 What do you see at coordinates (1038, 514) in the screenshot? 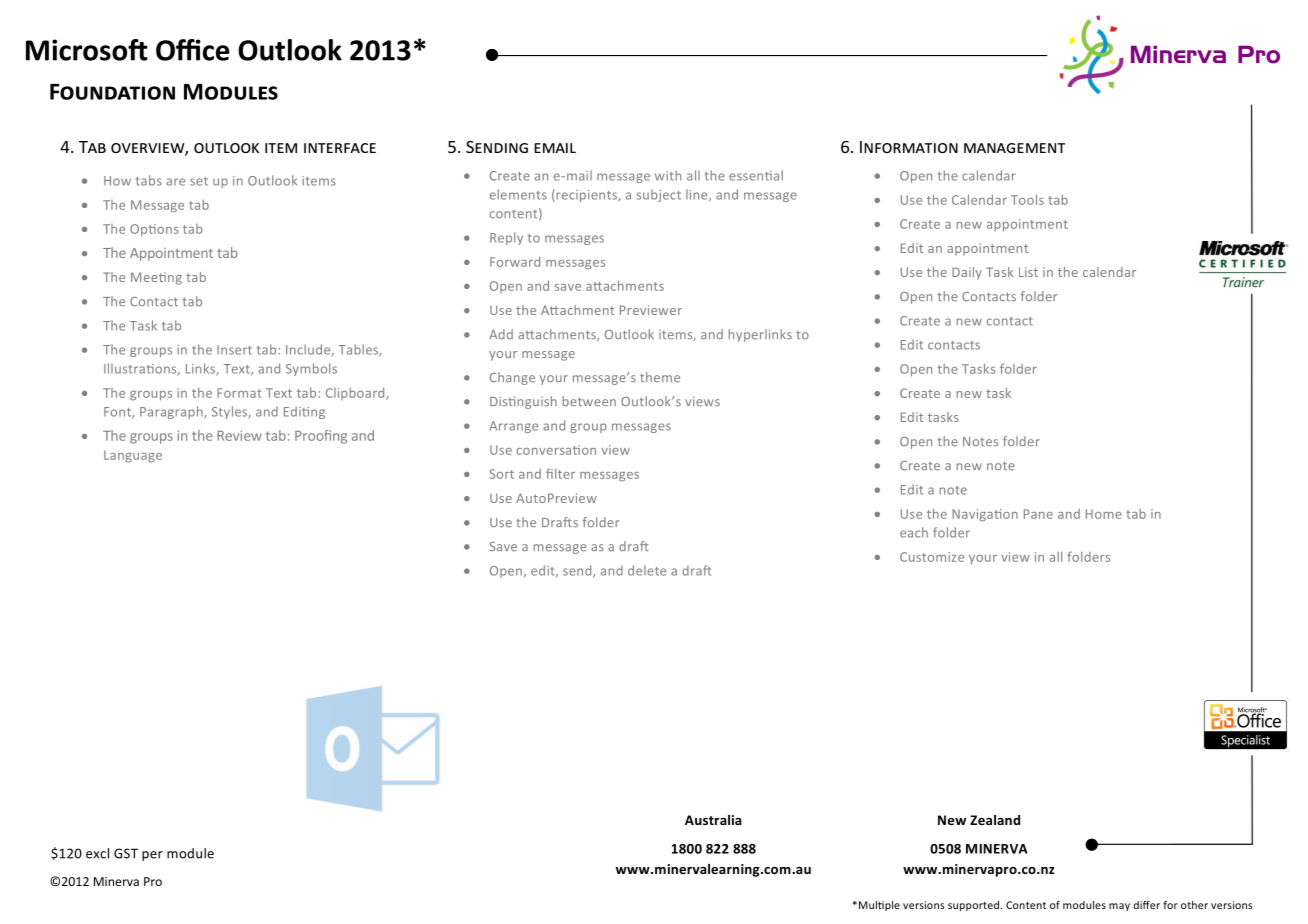
I see `Pane` at bounding box center [1038, 514].
